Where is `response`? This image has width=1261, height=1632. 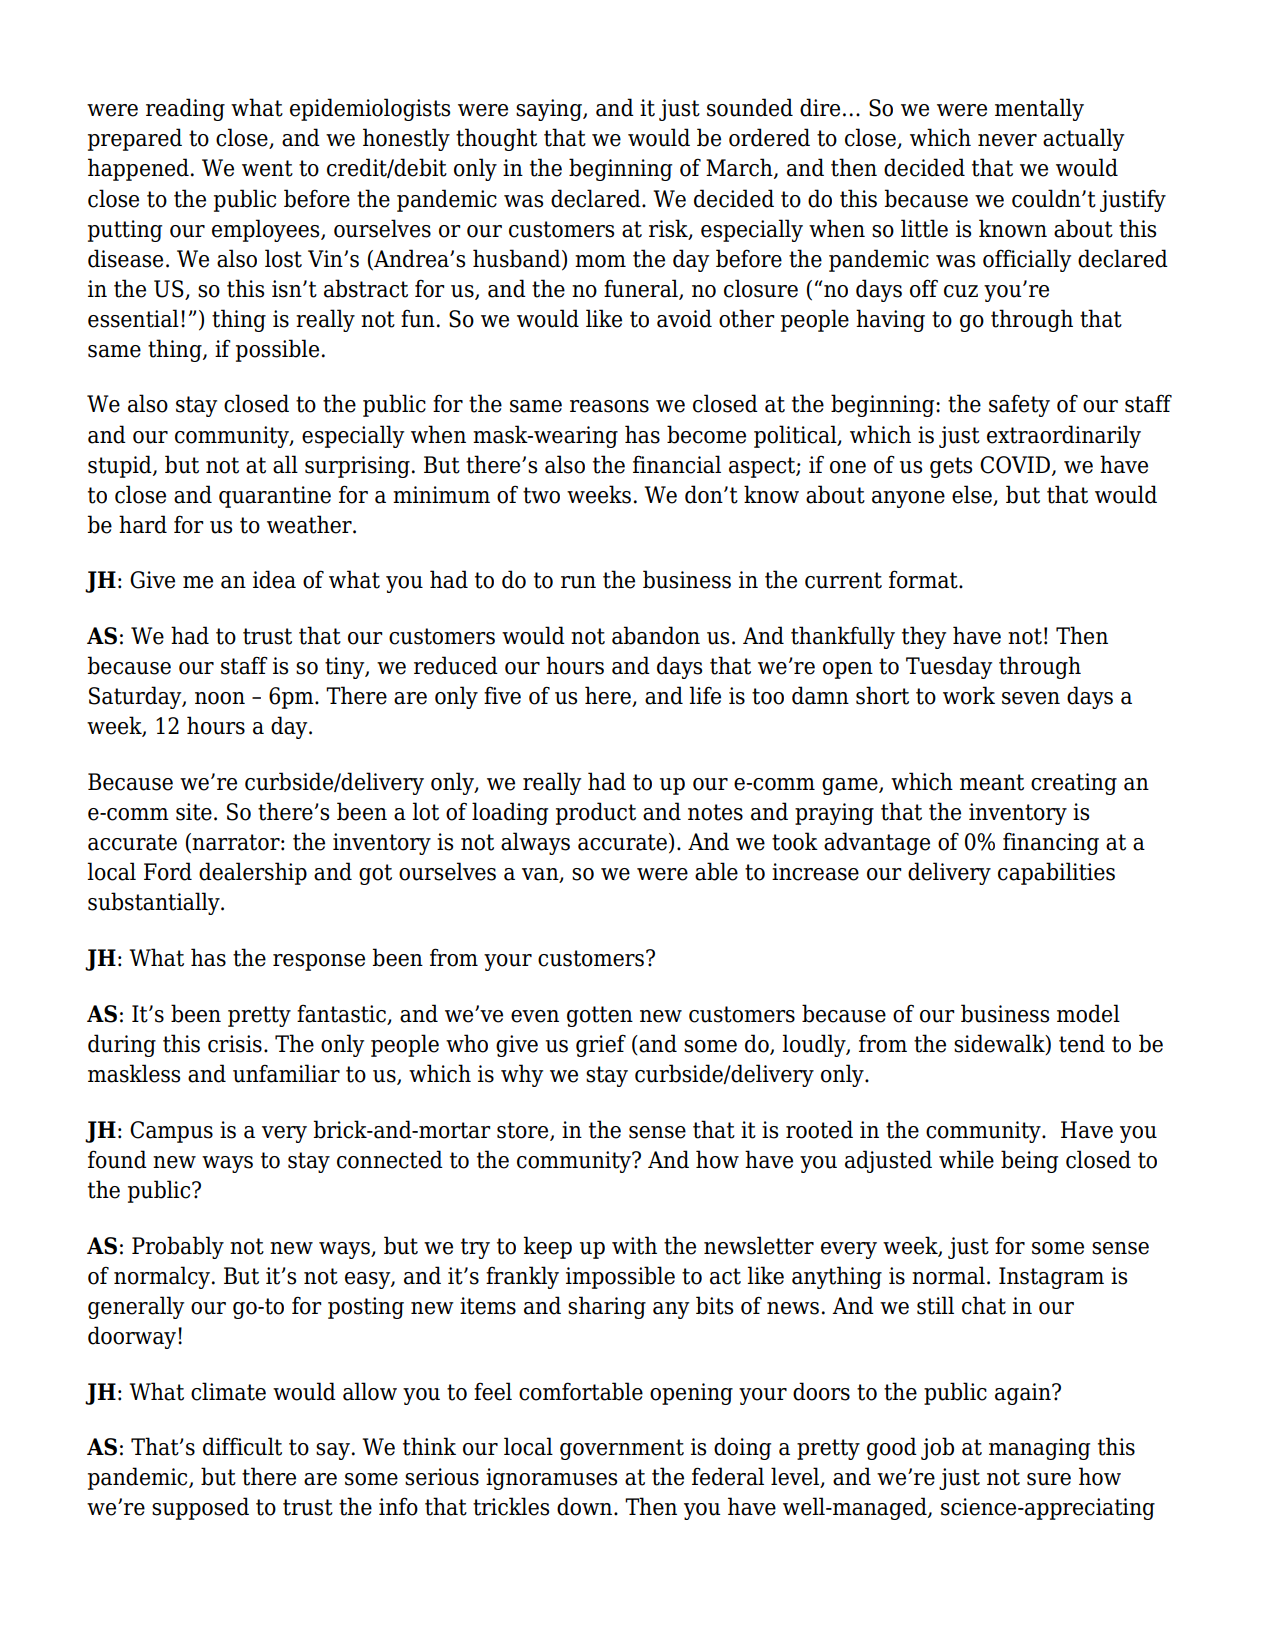 response is located at coordinates (319, 962).
